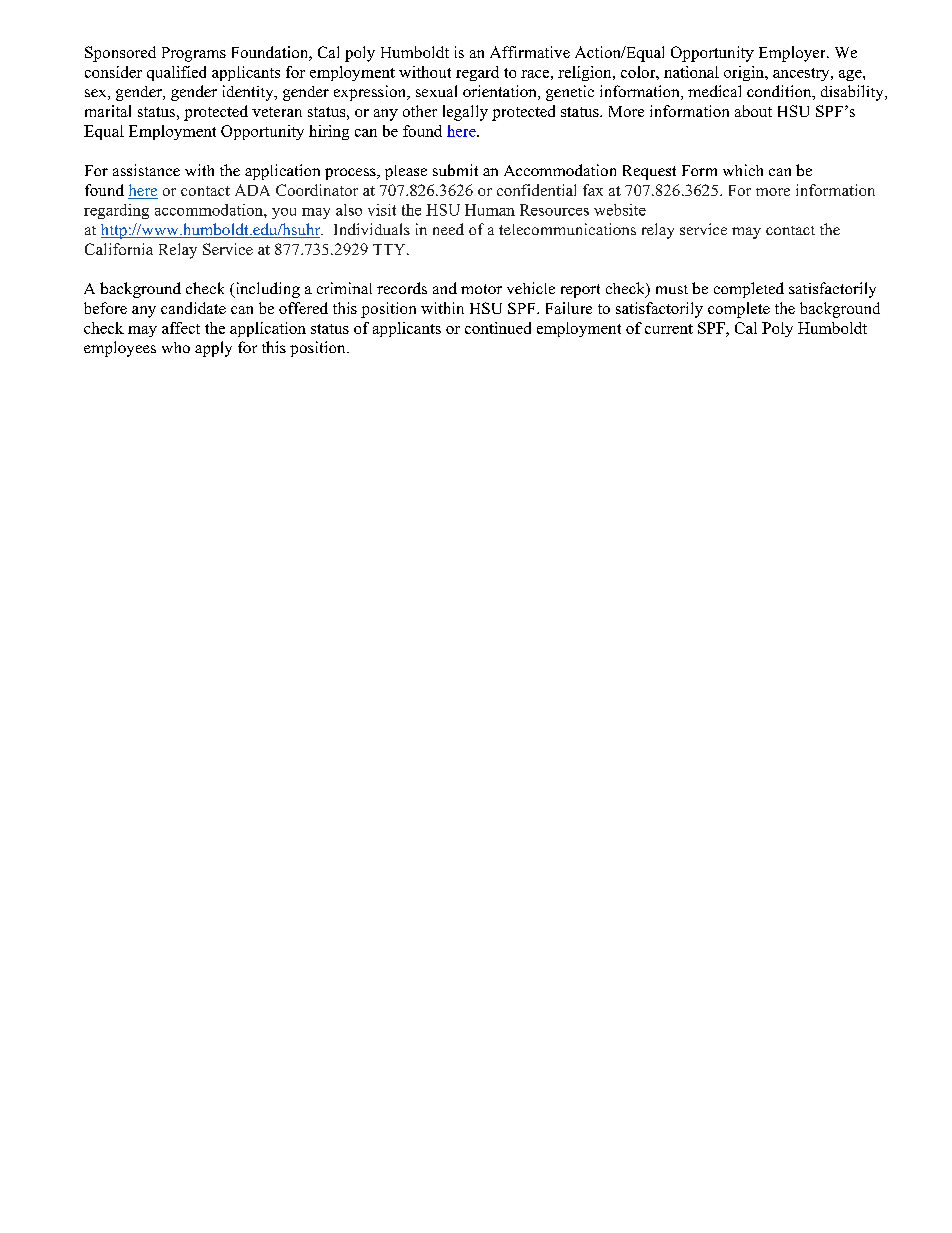 The height and width of the image is (1233, 952). Describe the element at coordinates (620, 210) in the image. I see `website` at that location.
